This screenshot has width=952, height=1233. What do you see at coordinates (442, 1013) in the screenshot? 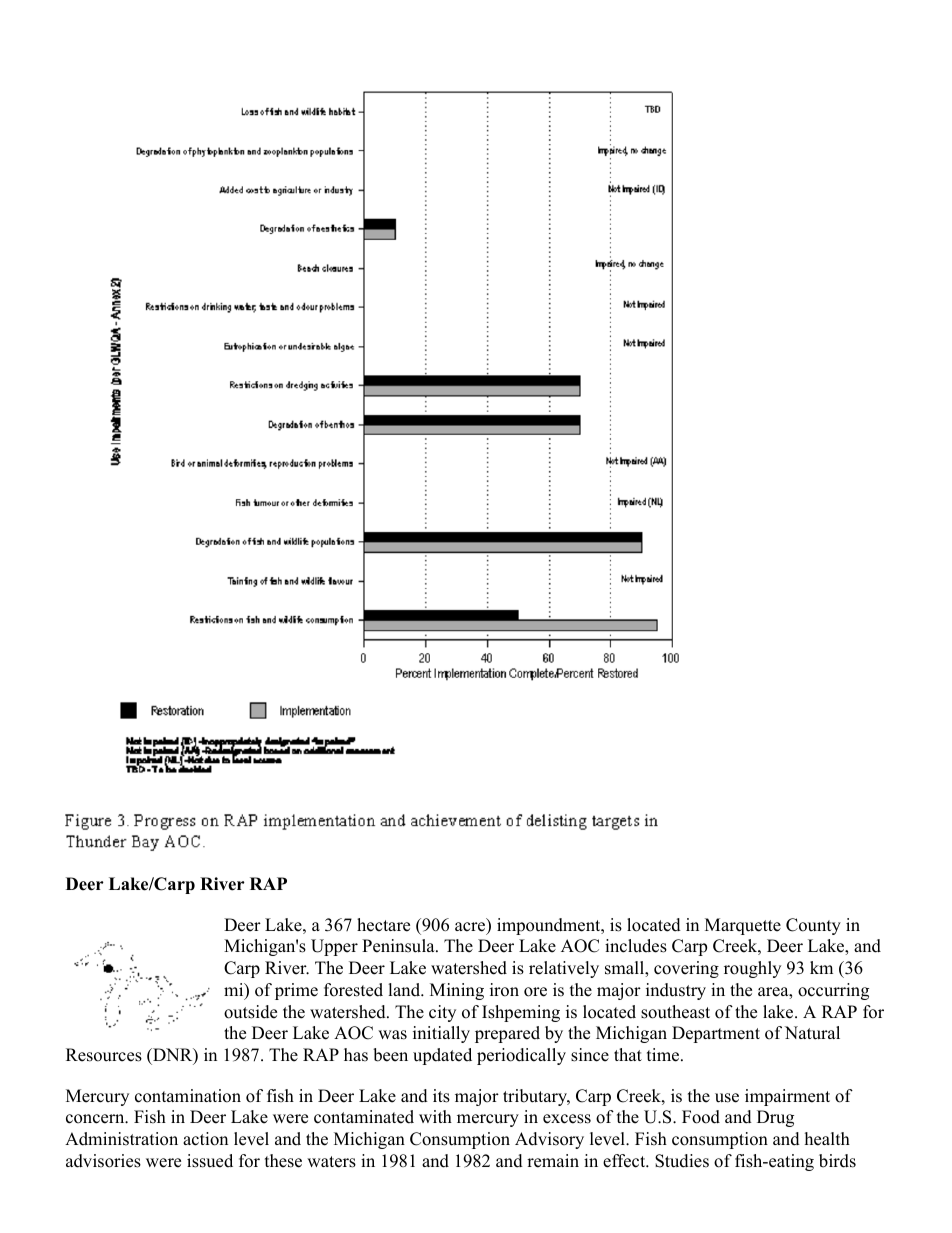
I see `city` at bounding box center [442, 1013].
